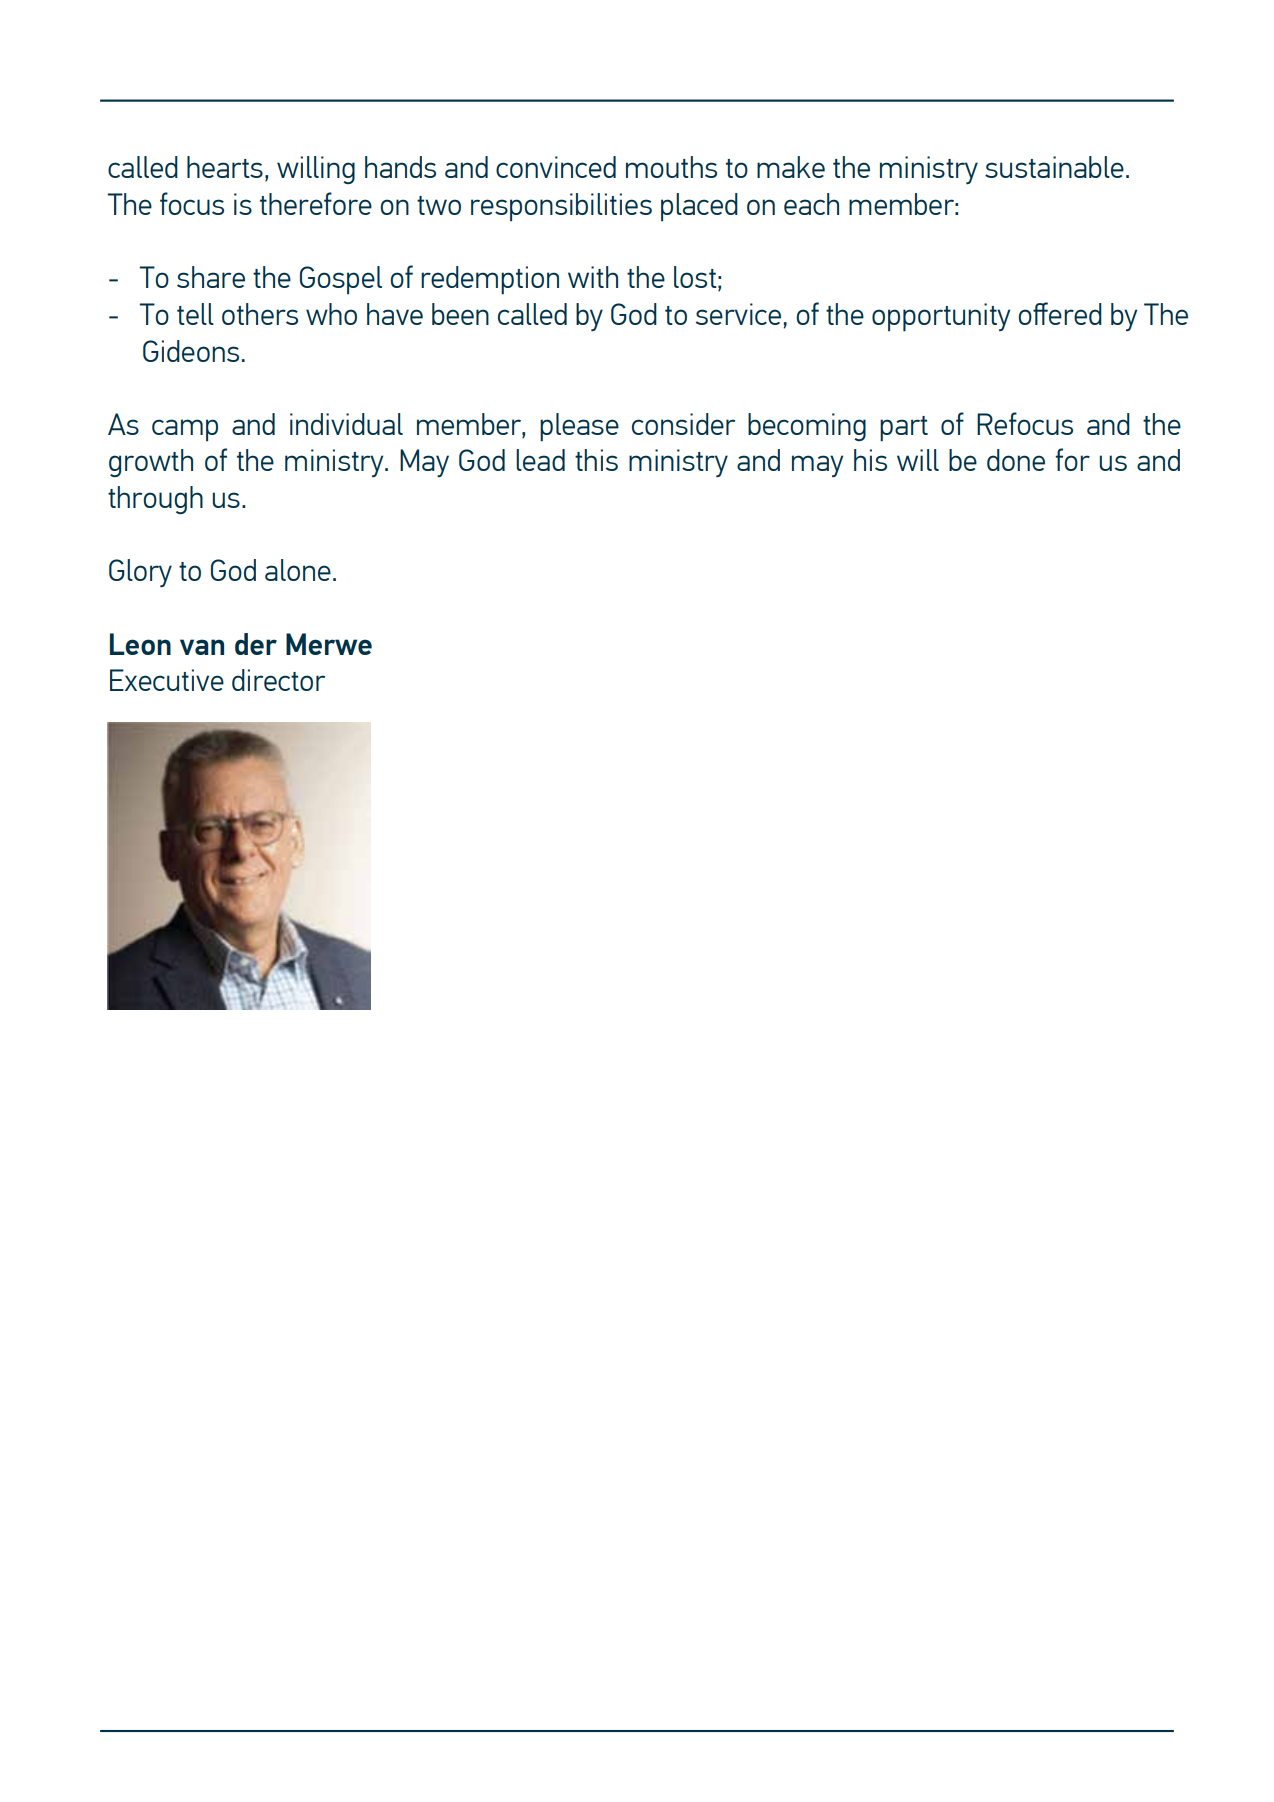 This page has width=1274, height=1802. What do you see at coordinates (155, 500) in the page?
I see `through` at bounding box center [155, 500].
